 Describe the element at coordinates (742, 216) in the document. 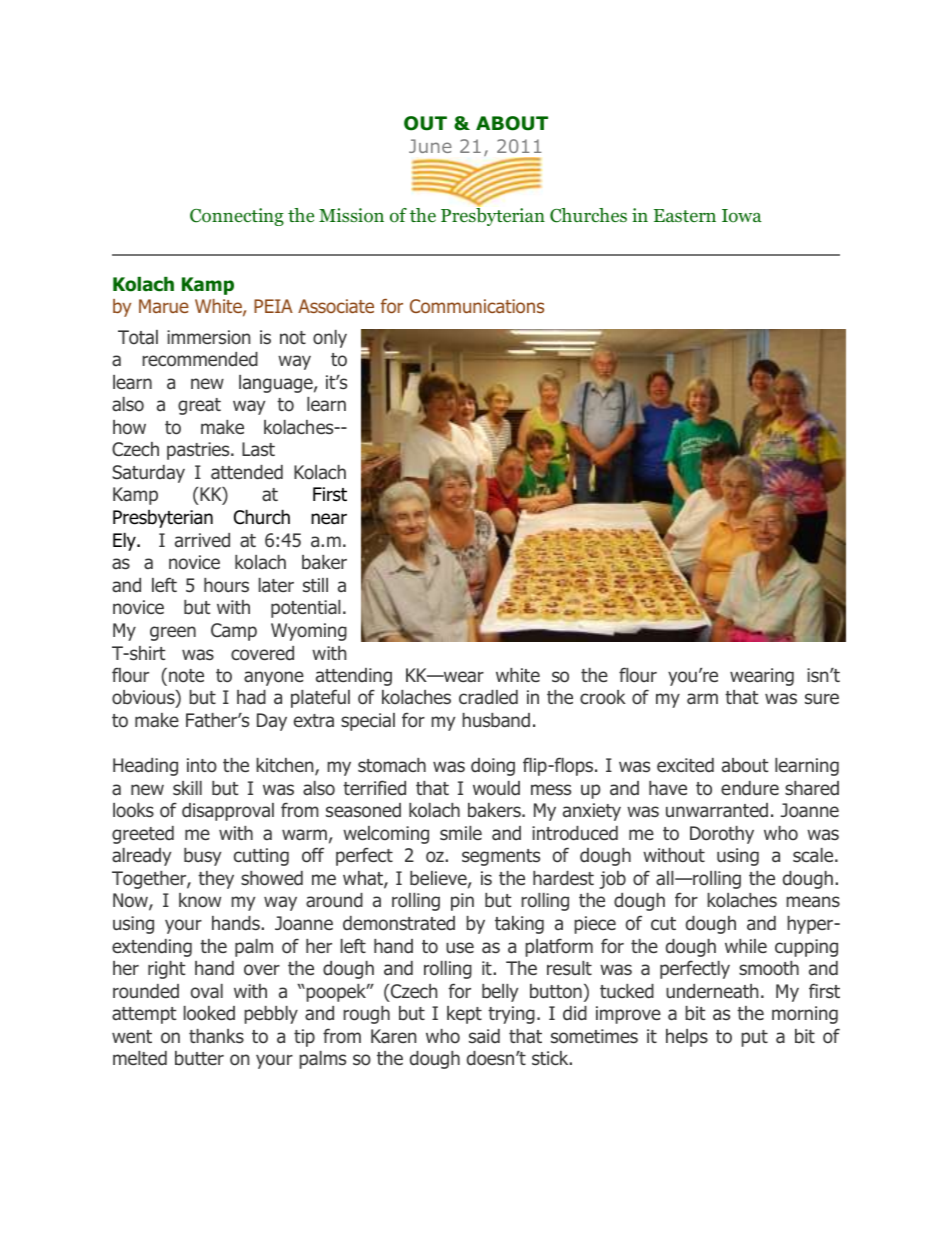

I see `Iowa` at that location.
